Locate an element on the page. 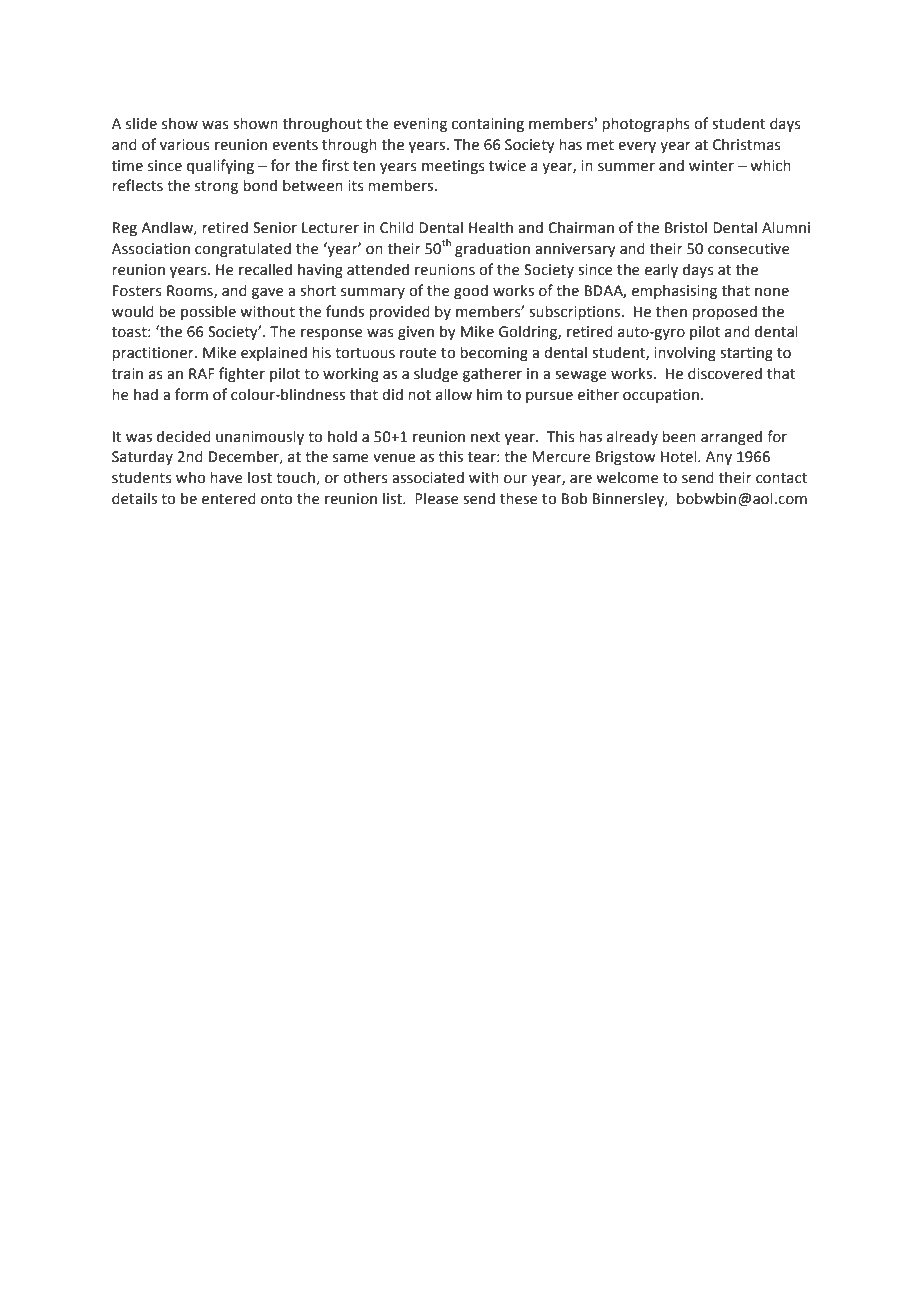 This image has height=1308, width=924. containing is located at coordinates (488, 125).
